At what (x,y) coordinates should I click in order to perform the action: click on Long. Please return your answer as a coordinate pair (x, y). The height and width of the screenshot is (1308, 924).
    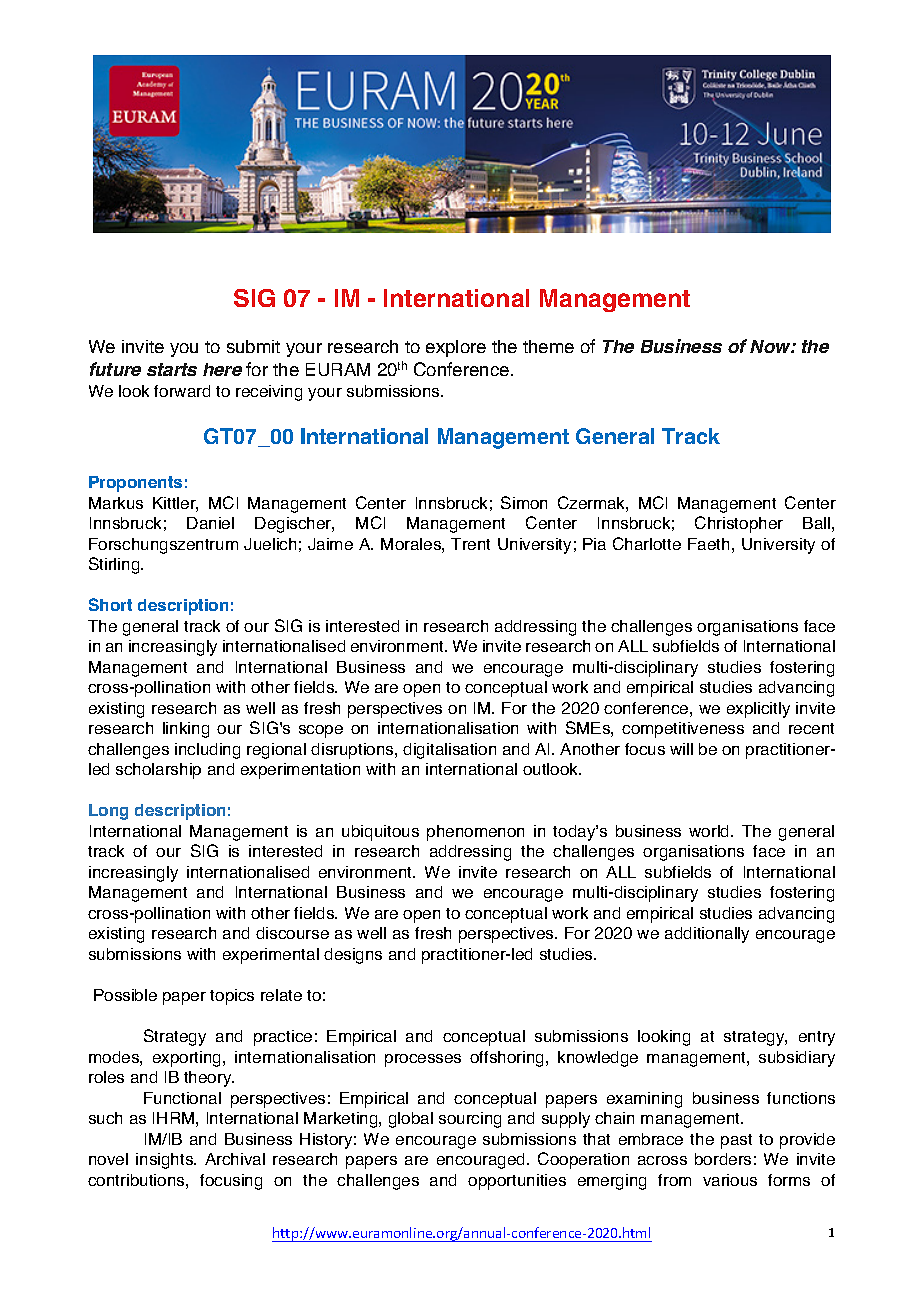
    Looking at the image, I should click on (108, 812).
